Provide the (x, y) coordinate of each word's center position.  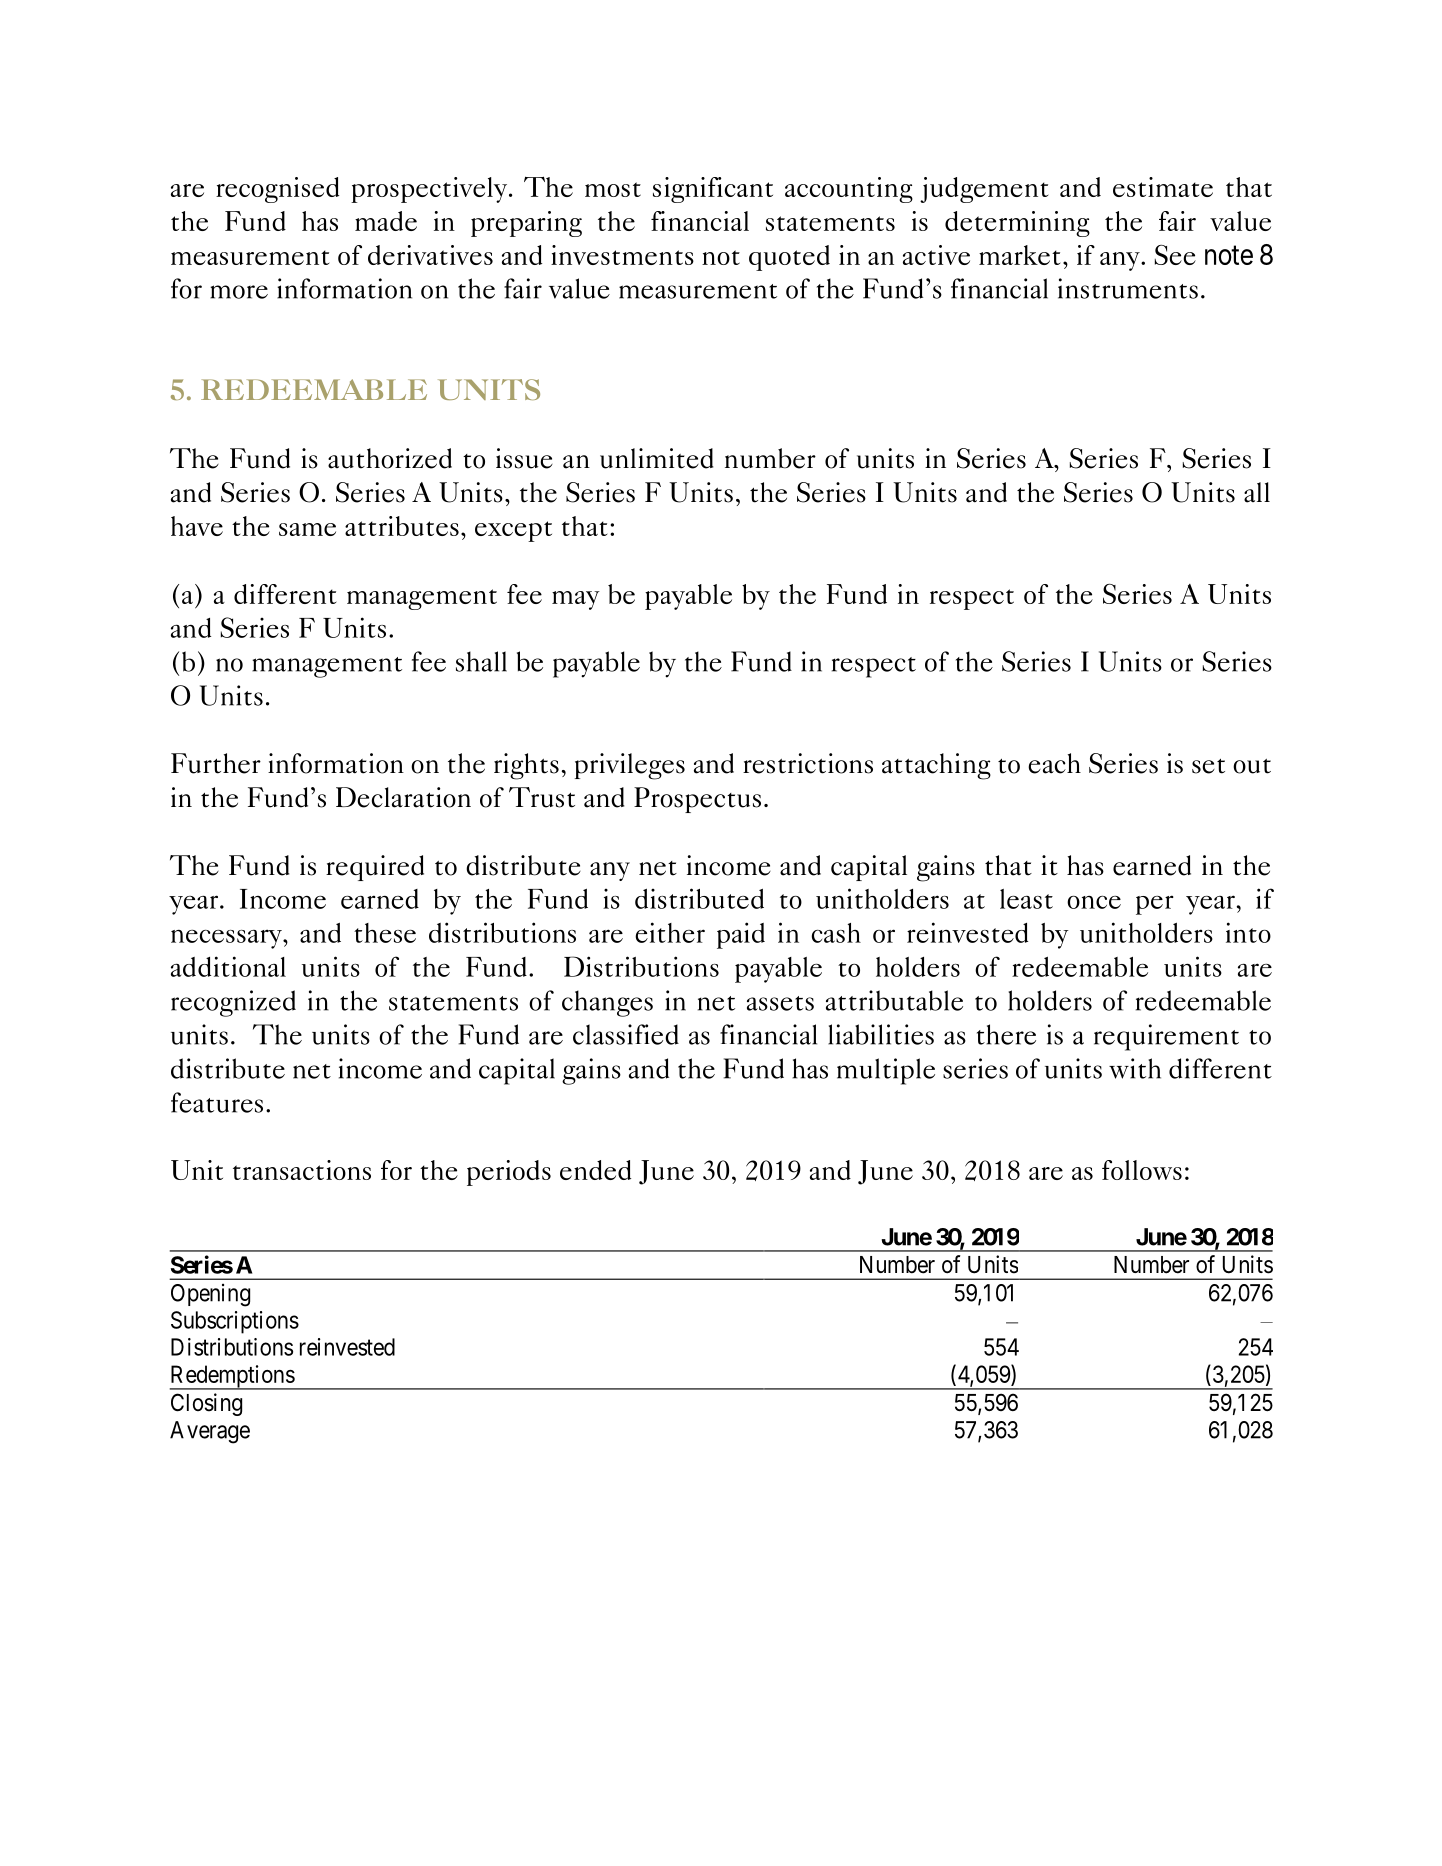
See (1175, 255)
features (217, 1102)
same (307, 529)
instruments (1128, 288)
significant (713, 190)
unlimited (656, 458)
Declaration (403, 797)
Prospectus (697, 800)
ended (595, 1170)
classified (626, 1034)
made (386, 221)
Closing (206, 1404)
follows (1142, 1170)
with (1135, 1068)
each (1054, 763)
